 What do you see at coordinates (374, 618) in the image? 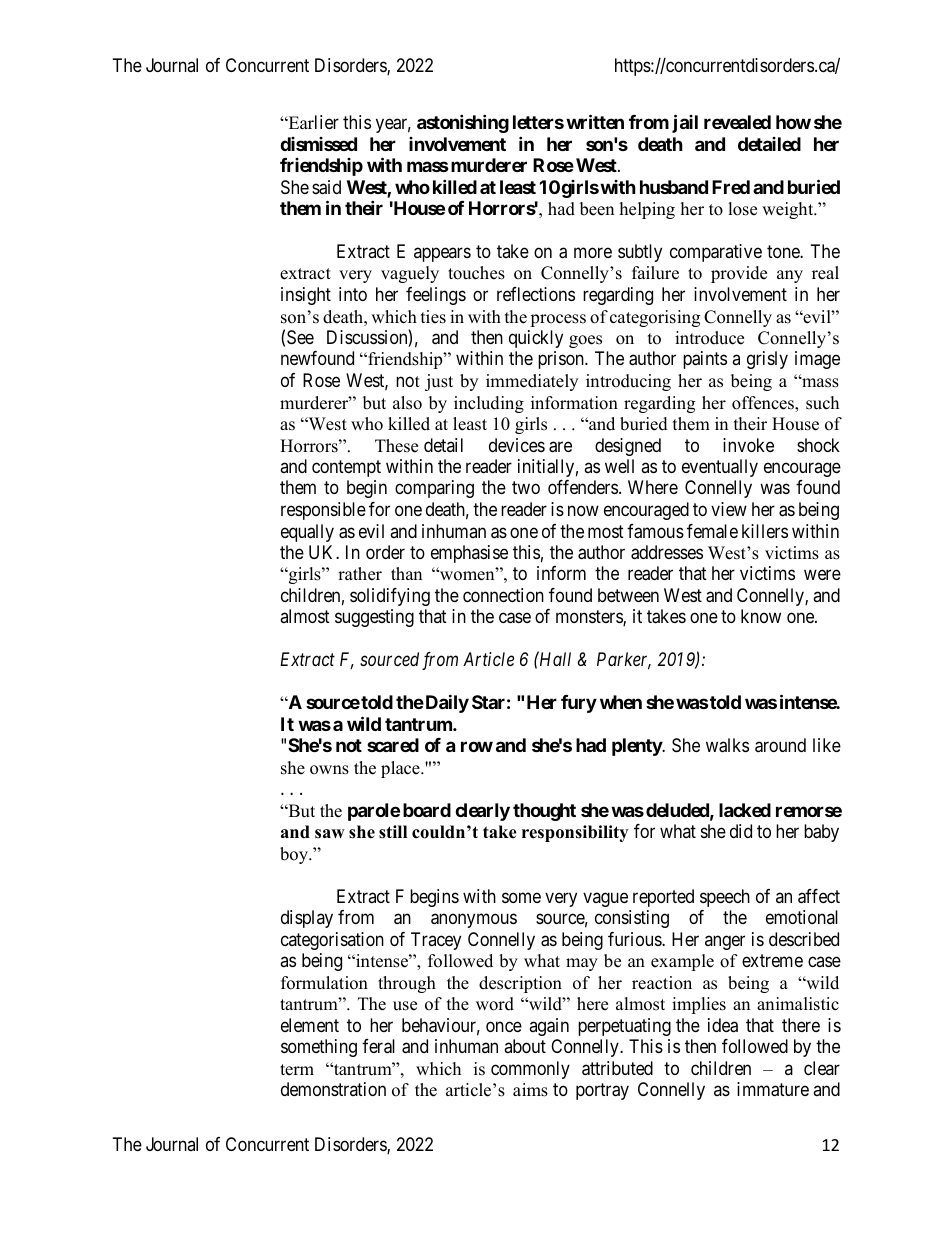
I see `suggesting` at bounding box center [374, 618].
